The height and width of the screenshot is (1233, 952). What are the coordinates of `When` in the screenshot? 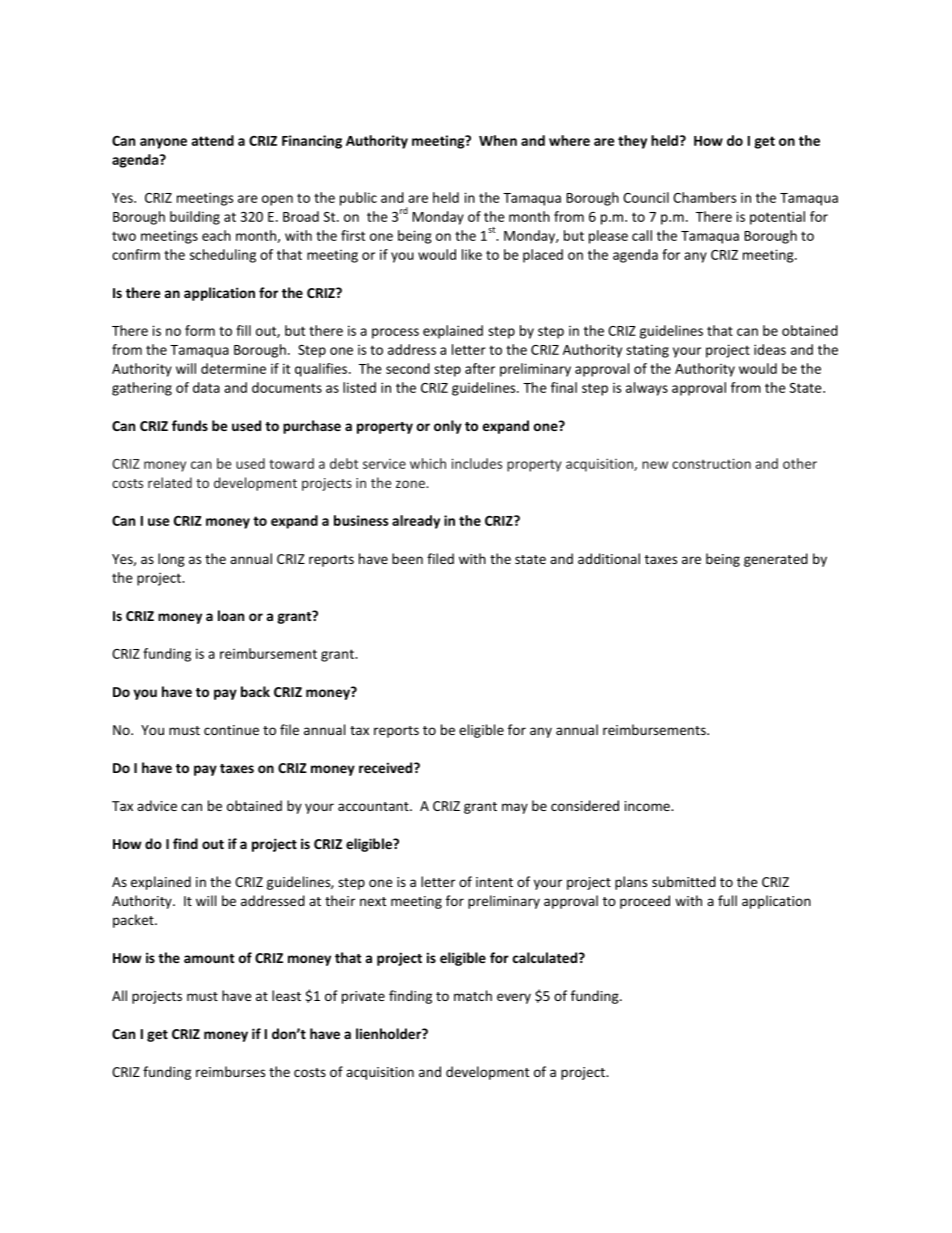 It's located at (498, 140).
